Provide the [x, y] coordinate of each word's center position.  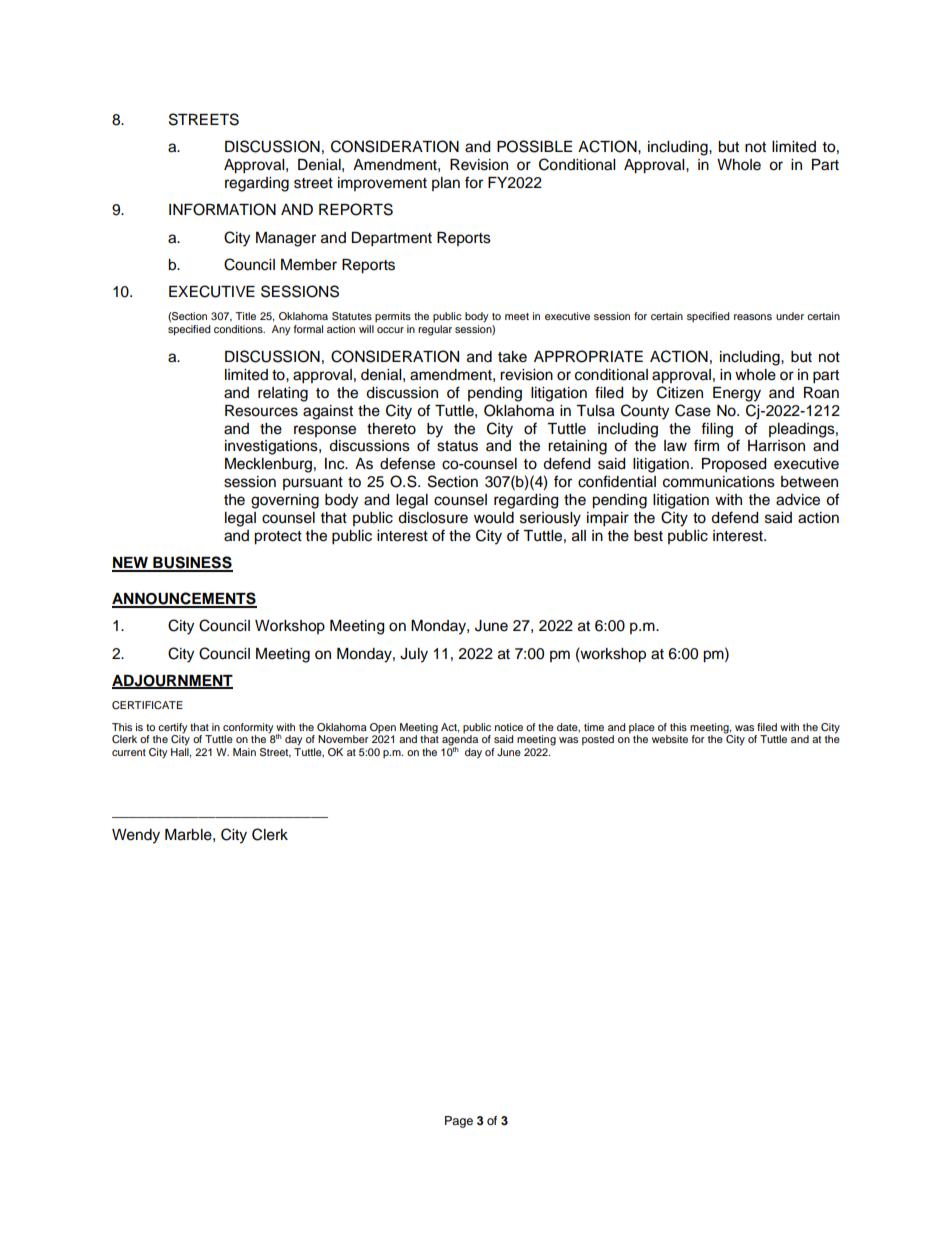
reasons [753, 317]
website [670, 739]
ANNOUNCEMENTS [184, 599]
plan [446, 184]
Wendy [136, 836]
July [414, 655]
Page [459, 1122]
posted [598, 740]
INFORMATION [222, 209]
